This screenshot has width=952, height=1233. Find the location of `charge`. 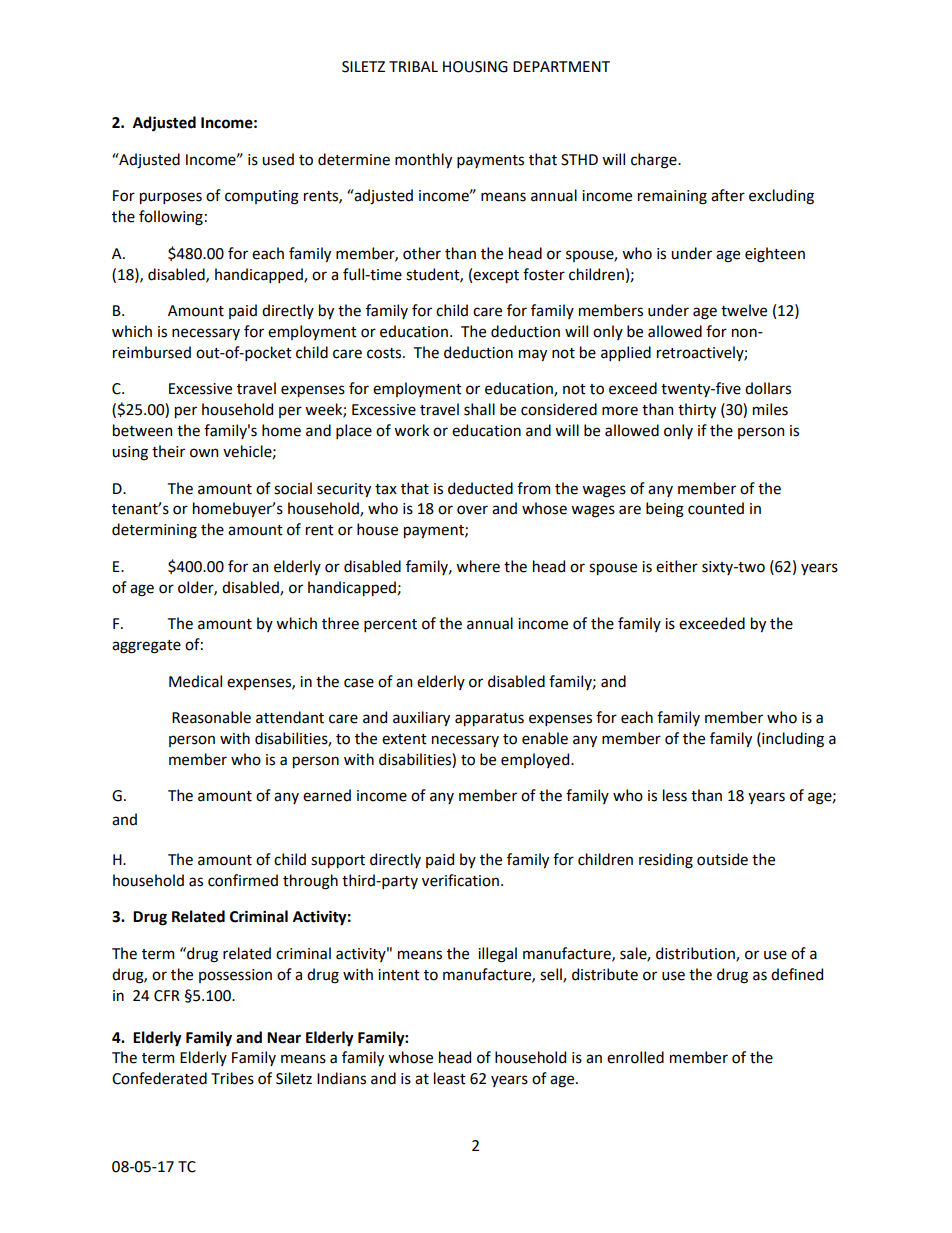

charge is located at coordinates (655, 161).
